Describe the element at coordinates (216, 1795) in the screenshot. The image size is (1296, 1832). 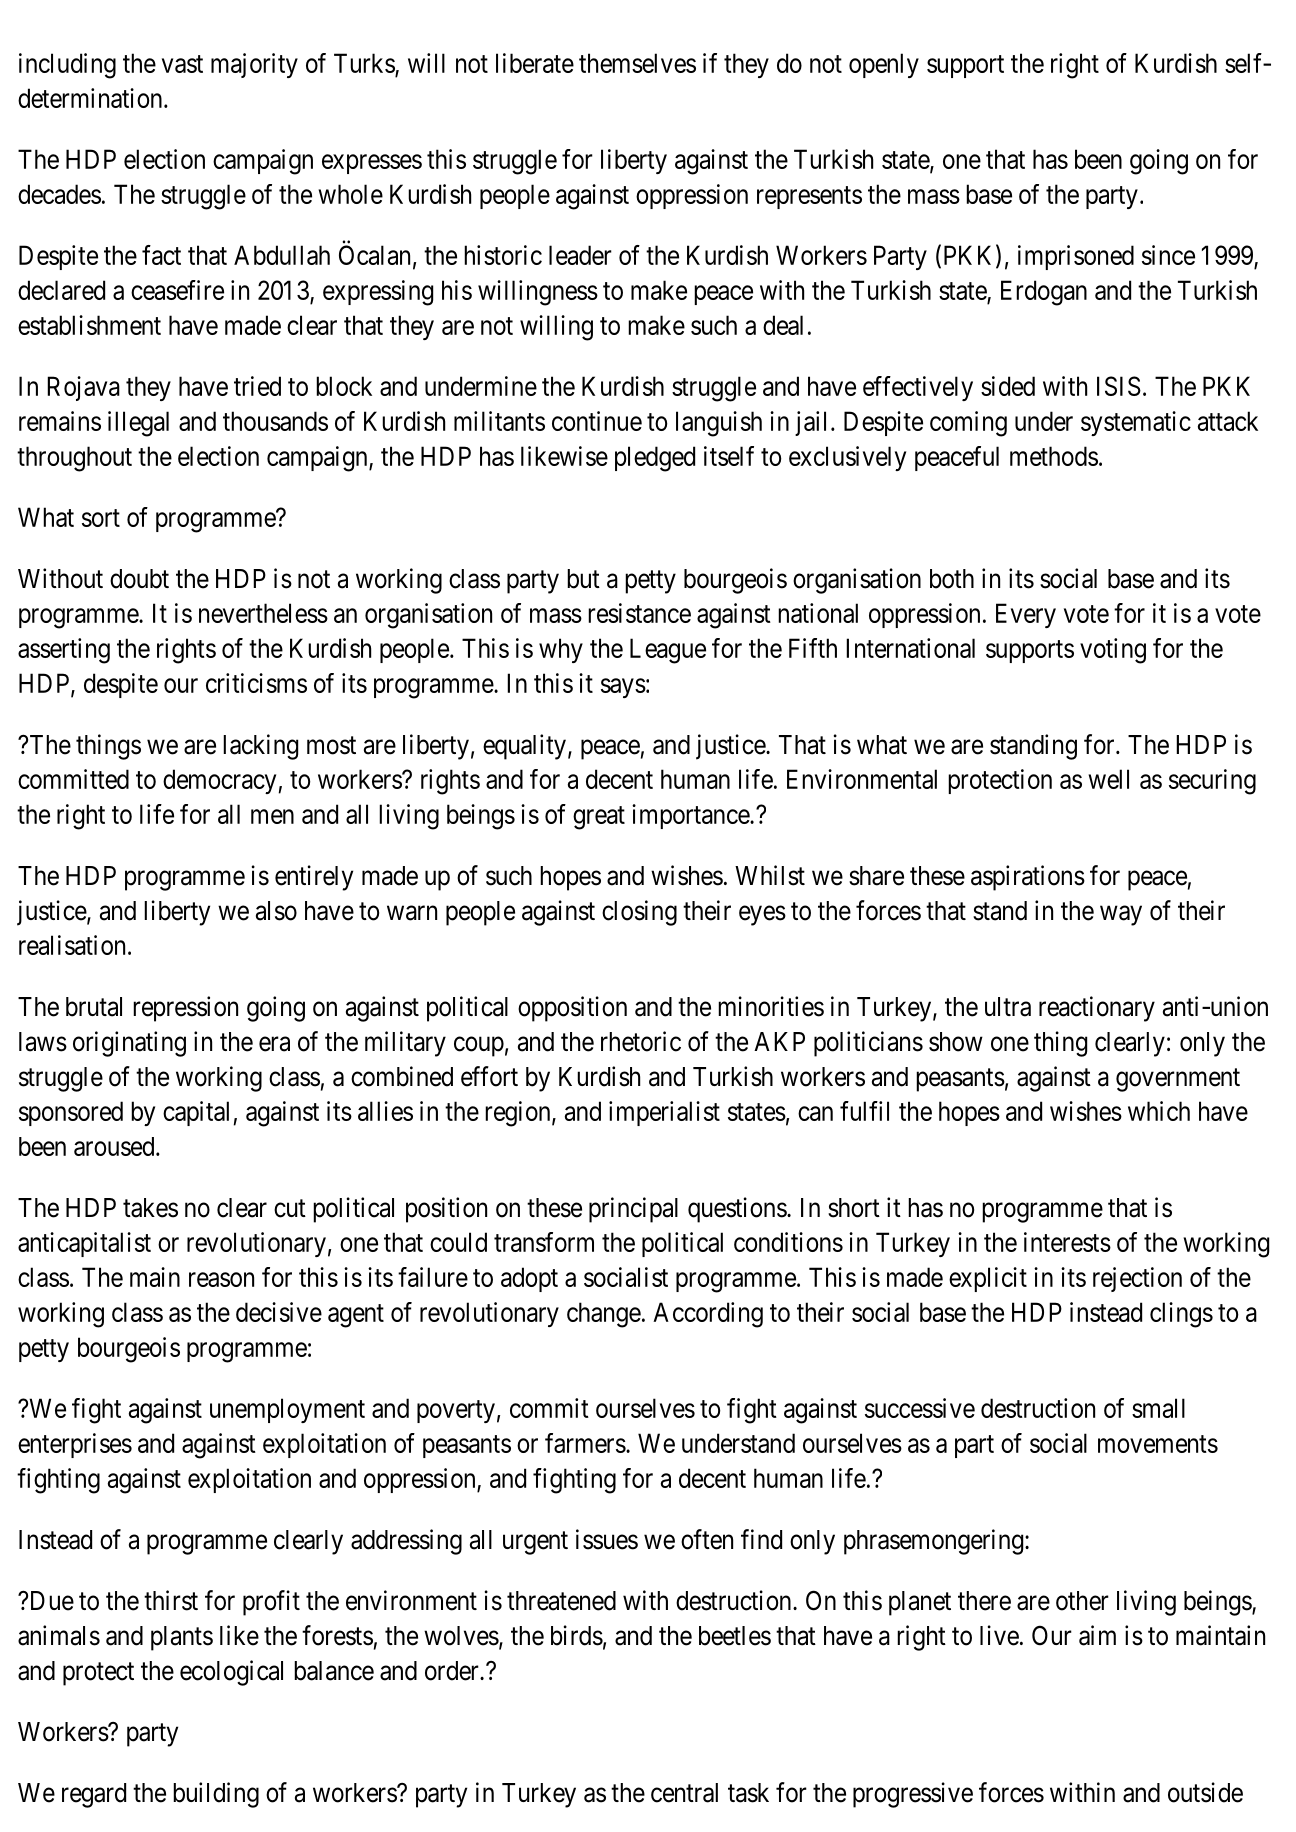
I see `building` at that location.
